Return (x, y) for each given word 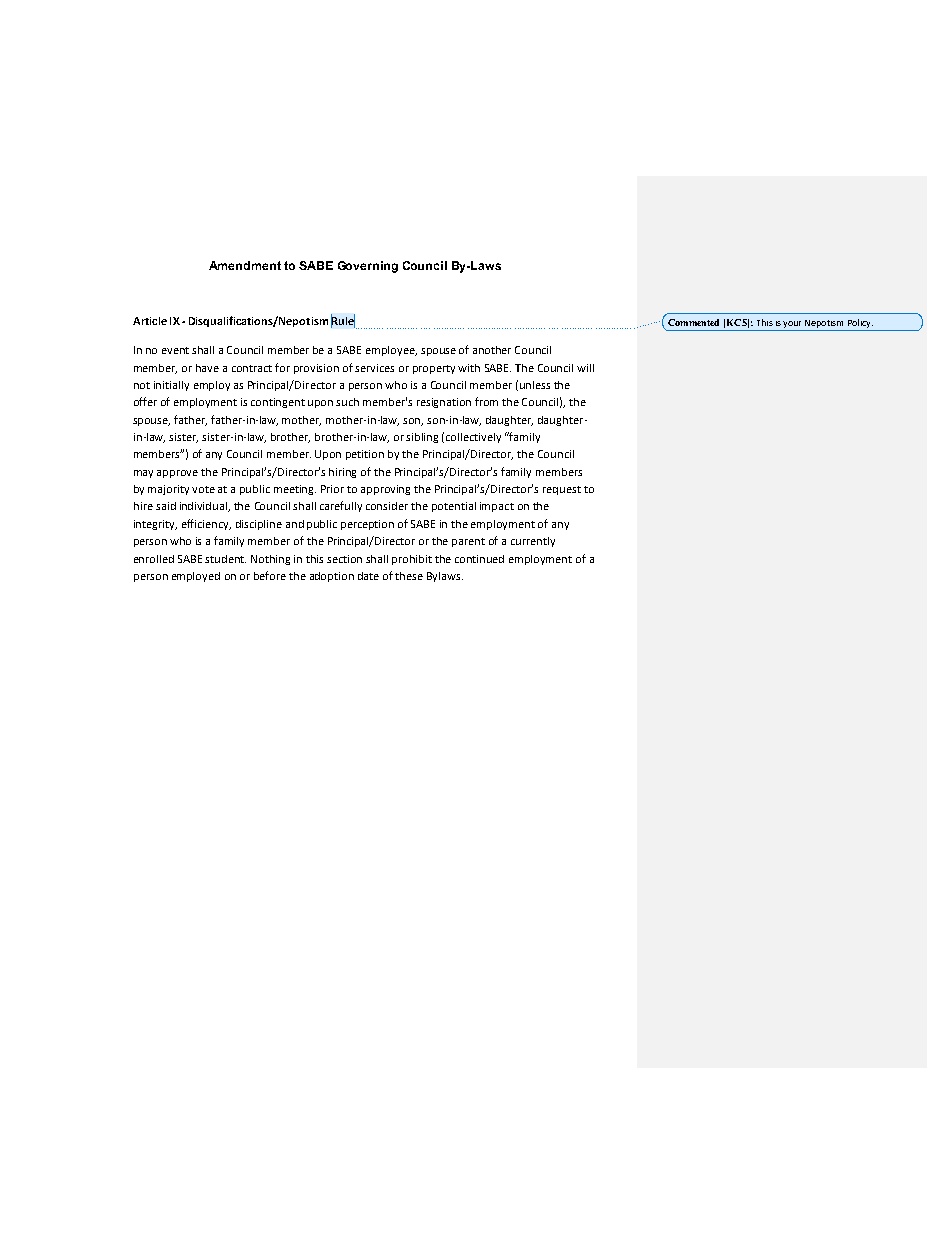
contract (252, 368)
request (562, 490)
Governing (368, 267)
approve (177, 474)
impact (497, 507)
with (469, 368)
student (225, 559)
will (585, 368)
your (792, 324)
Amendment (245, 265)
